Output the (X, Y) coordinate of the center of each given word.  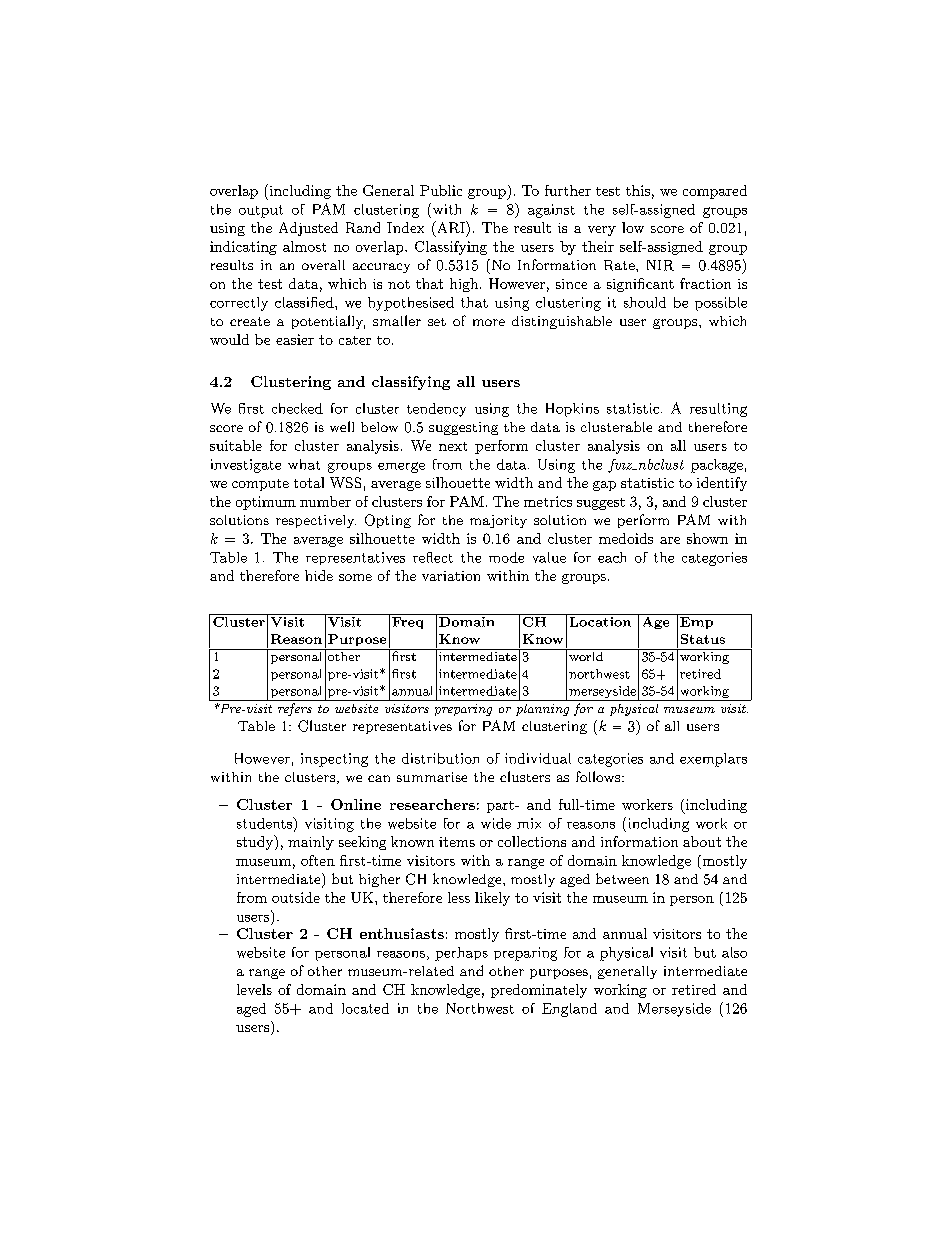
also (734, 952)
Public (441, 190)
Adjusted (308, 229)
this (638, 190)
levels (254, 989)
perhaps (461, 954)
